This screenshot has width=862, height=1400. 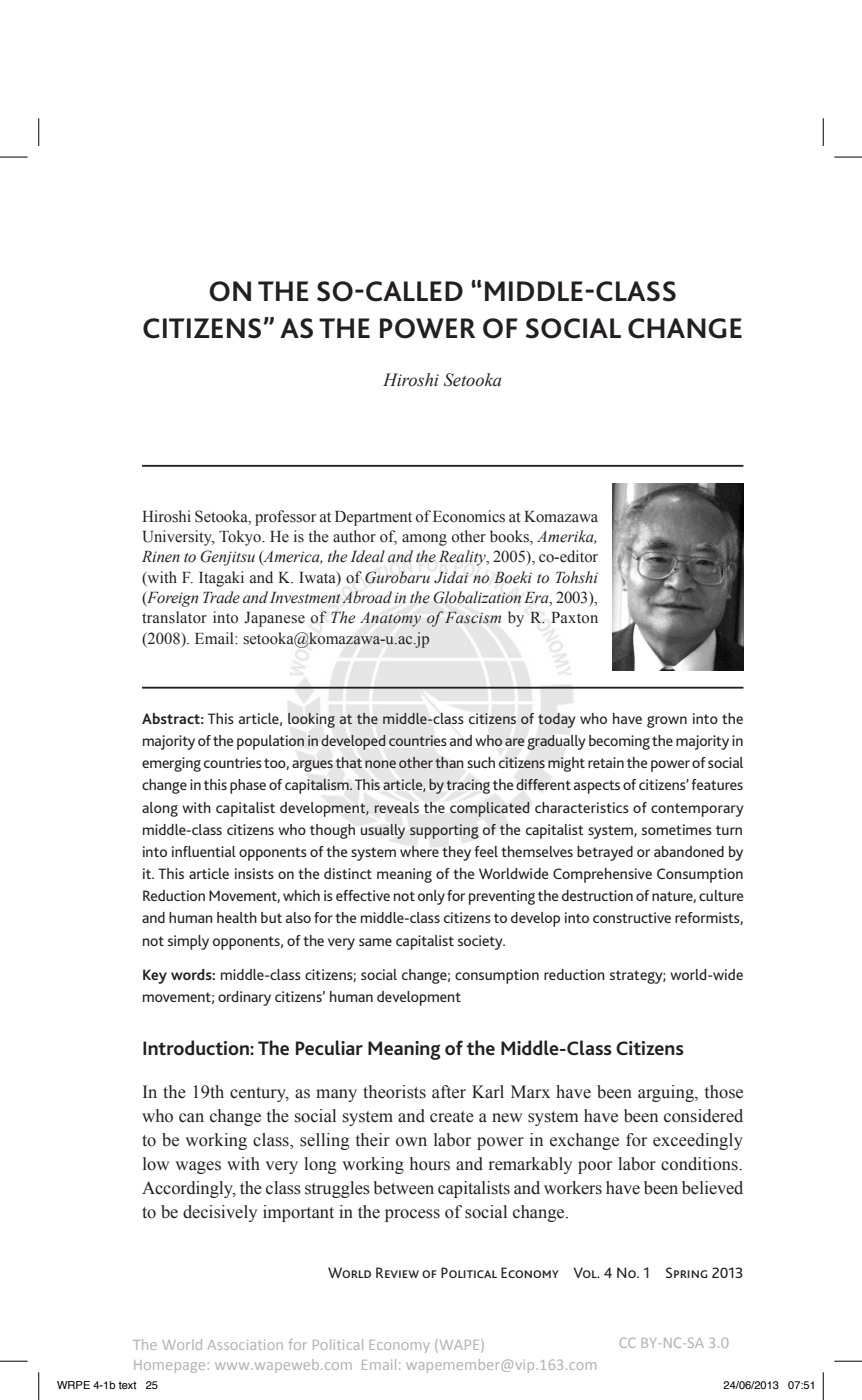 I want to click on after, so click(x=449, y=1092).
